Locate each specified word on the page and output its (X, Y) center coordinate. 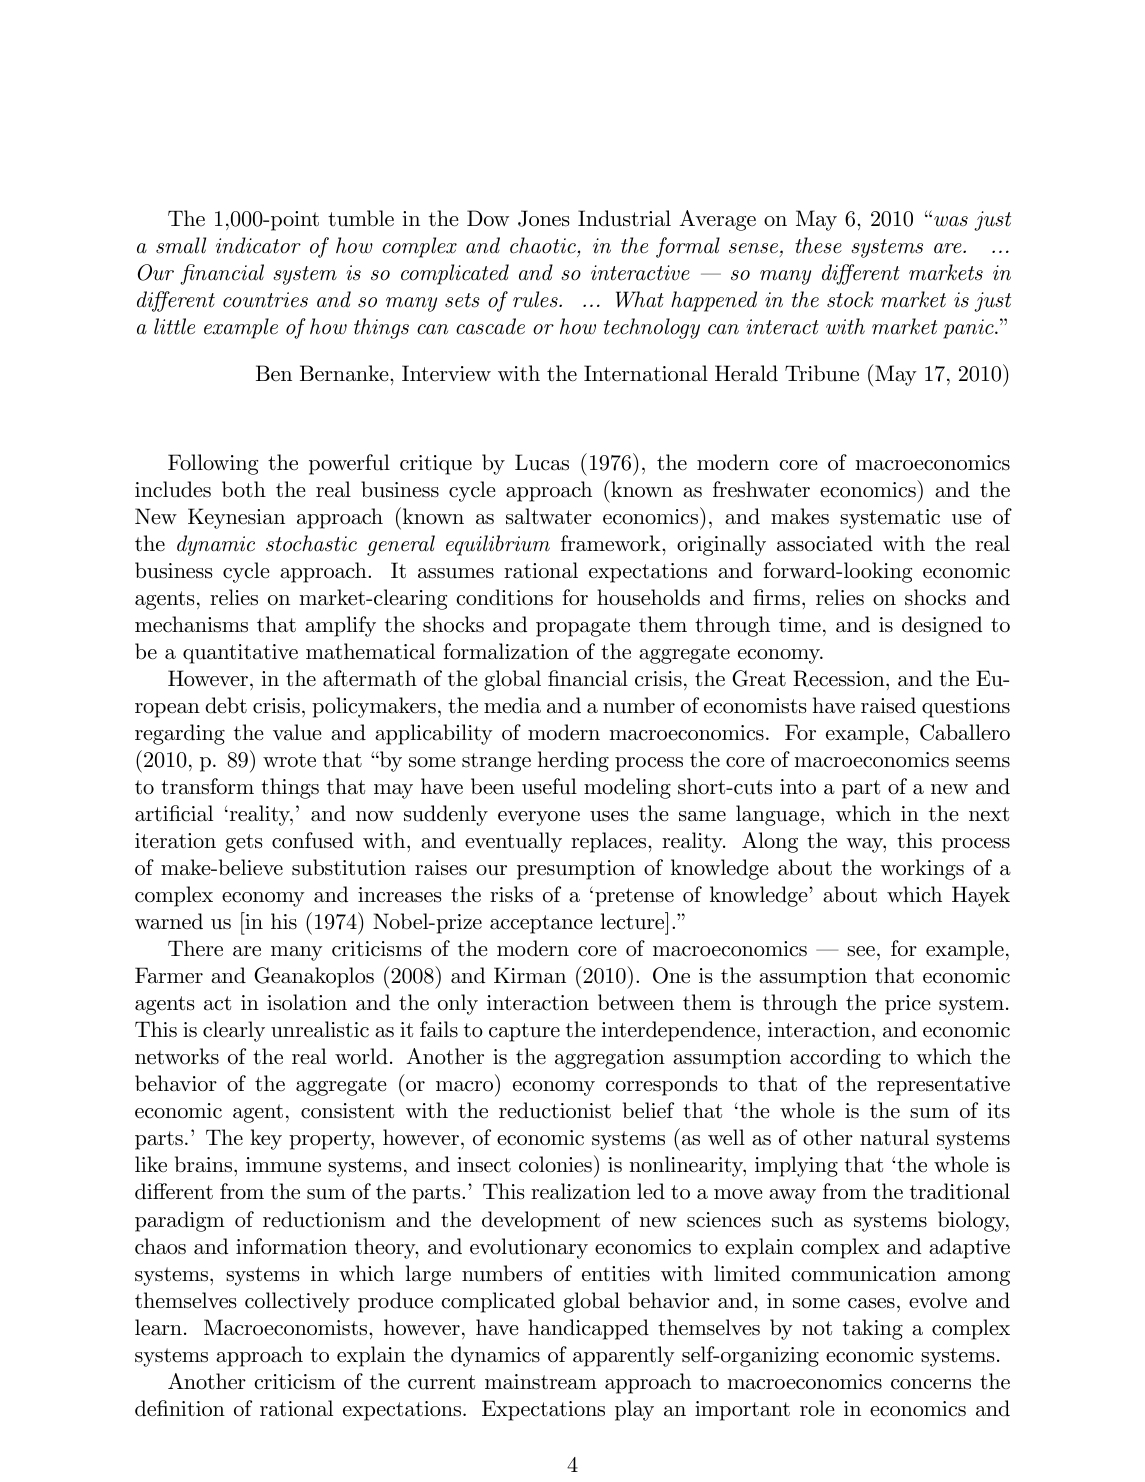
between (636, 1002)
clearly (234, 1031)
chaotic (543, 245)
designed (942, 626)
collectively (297, 1302)
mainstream (541, 1382)
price (908, 1005)
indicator (258, 245)
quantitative (240, 654)
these (818, 245)
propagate (583, 627)
